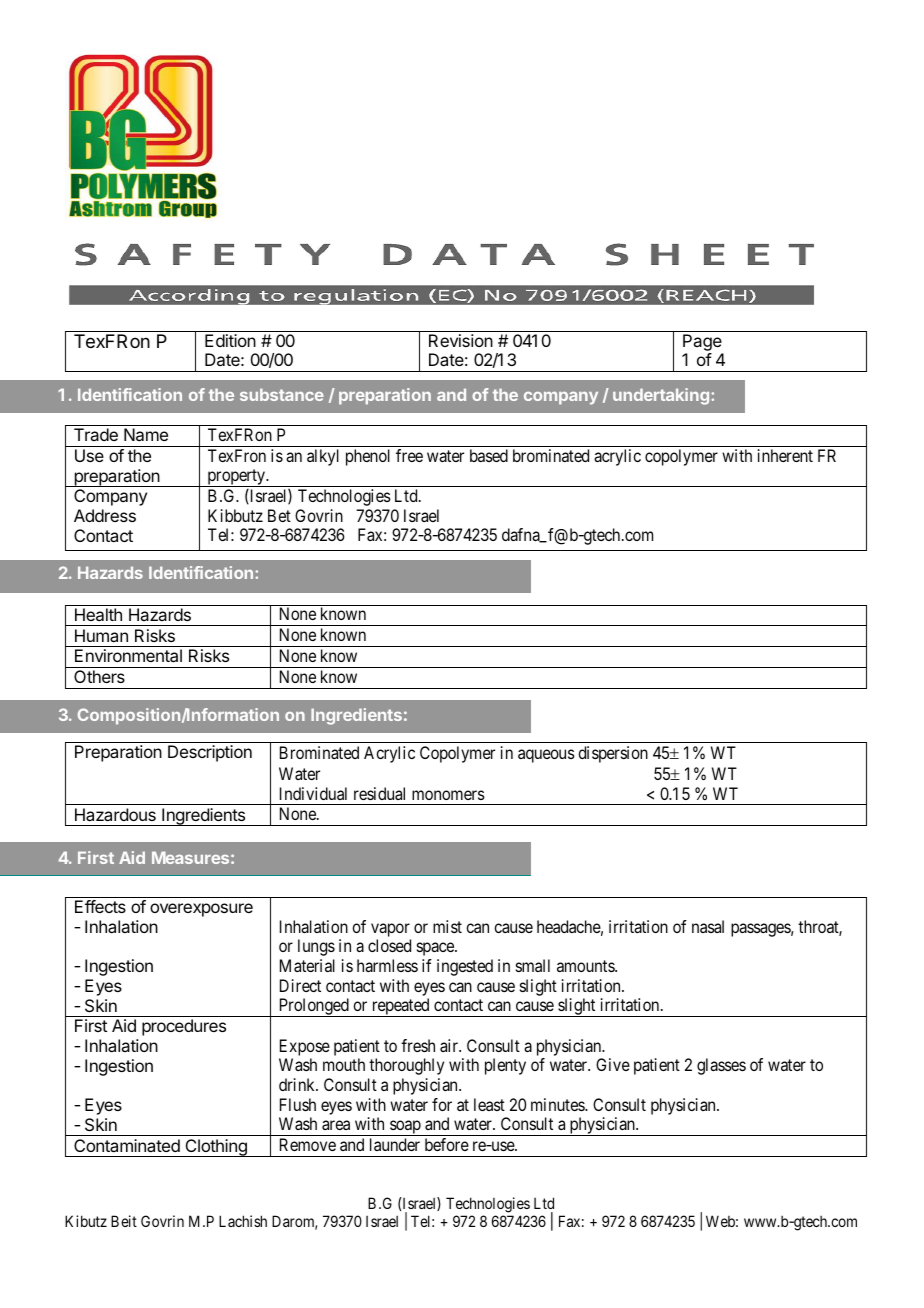 The width and height of the screenshot is (924, 1308). What do you see at coordinates (210, 753) in the screenshot?
I see `Description` at bounding box center [210, 753].
